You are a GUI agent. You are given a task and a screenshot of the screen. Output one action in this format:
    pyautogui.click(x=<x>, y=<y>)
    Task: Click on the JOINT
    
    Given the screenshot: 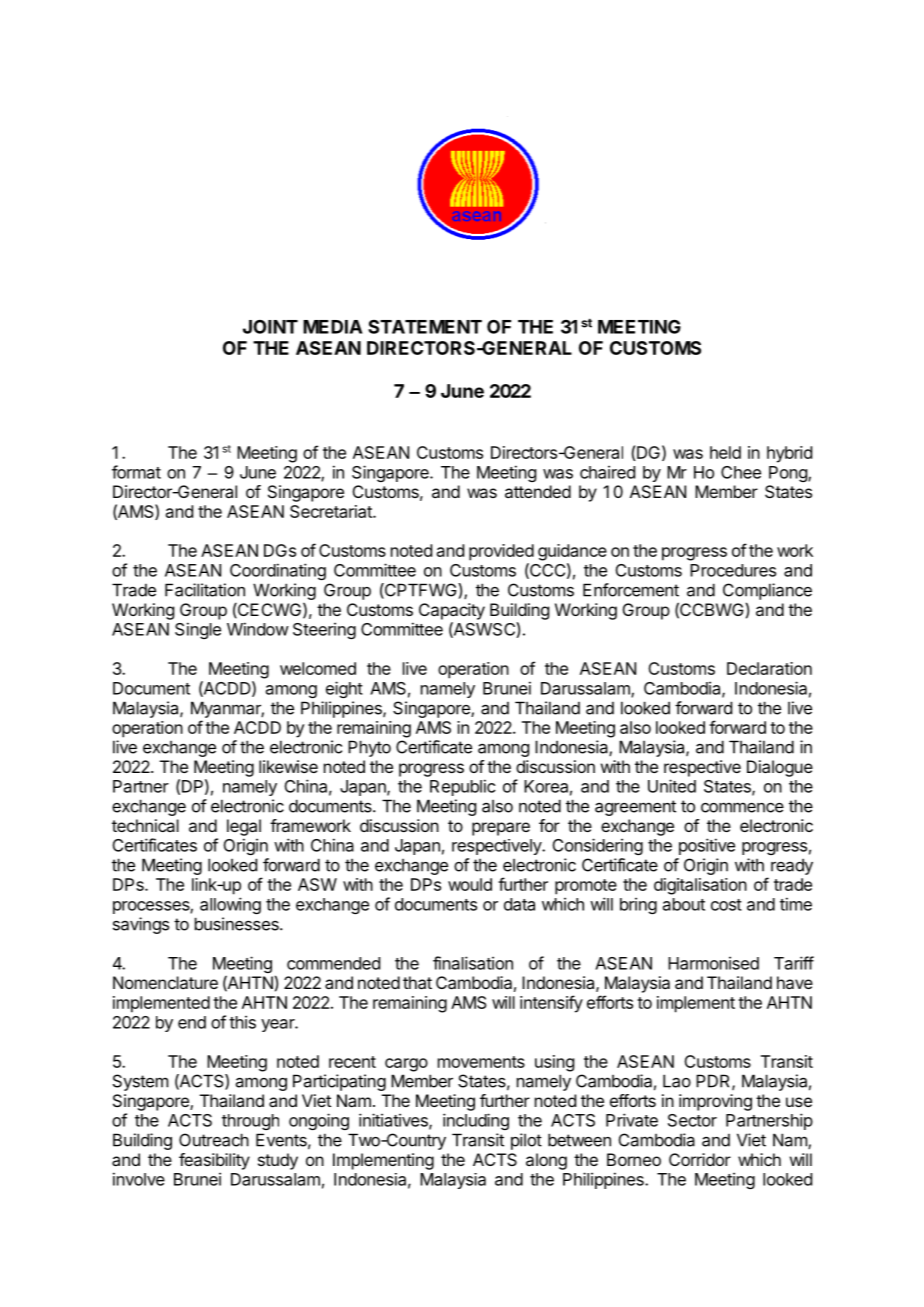 What is the action you would take?
    pyautogui.click(x=270, y=327)
